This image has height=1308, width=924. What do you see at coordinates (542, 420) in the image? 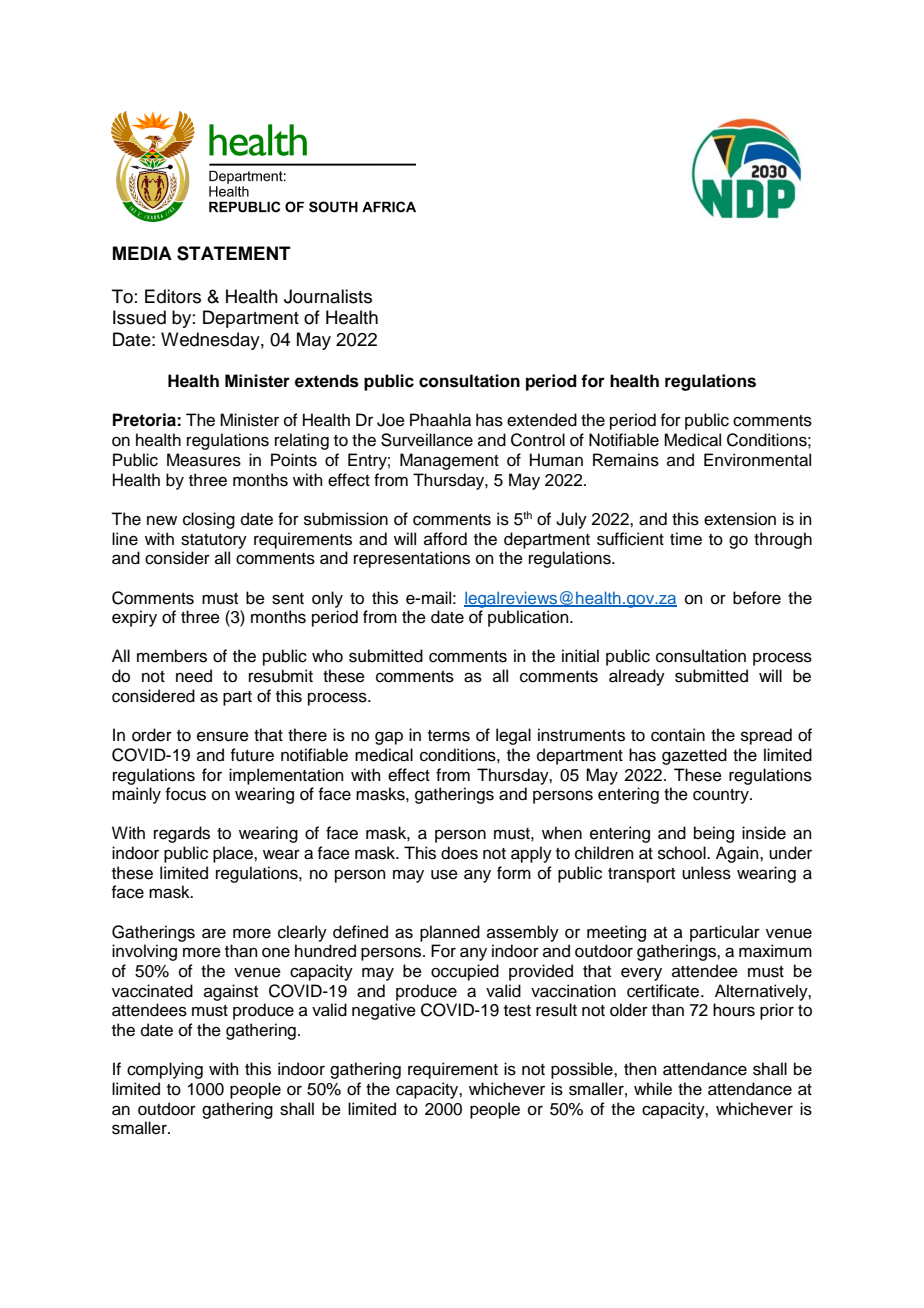
I see `extended` at bounding box center [542, 420].
